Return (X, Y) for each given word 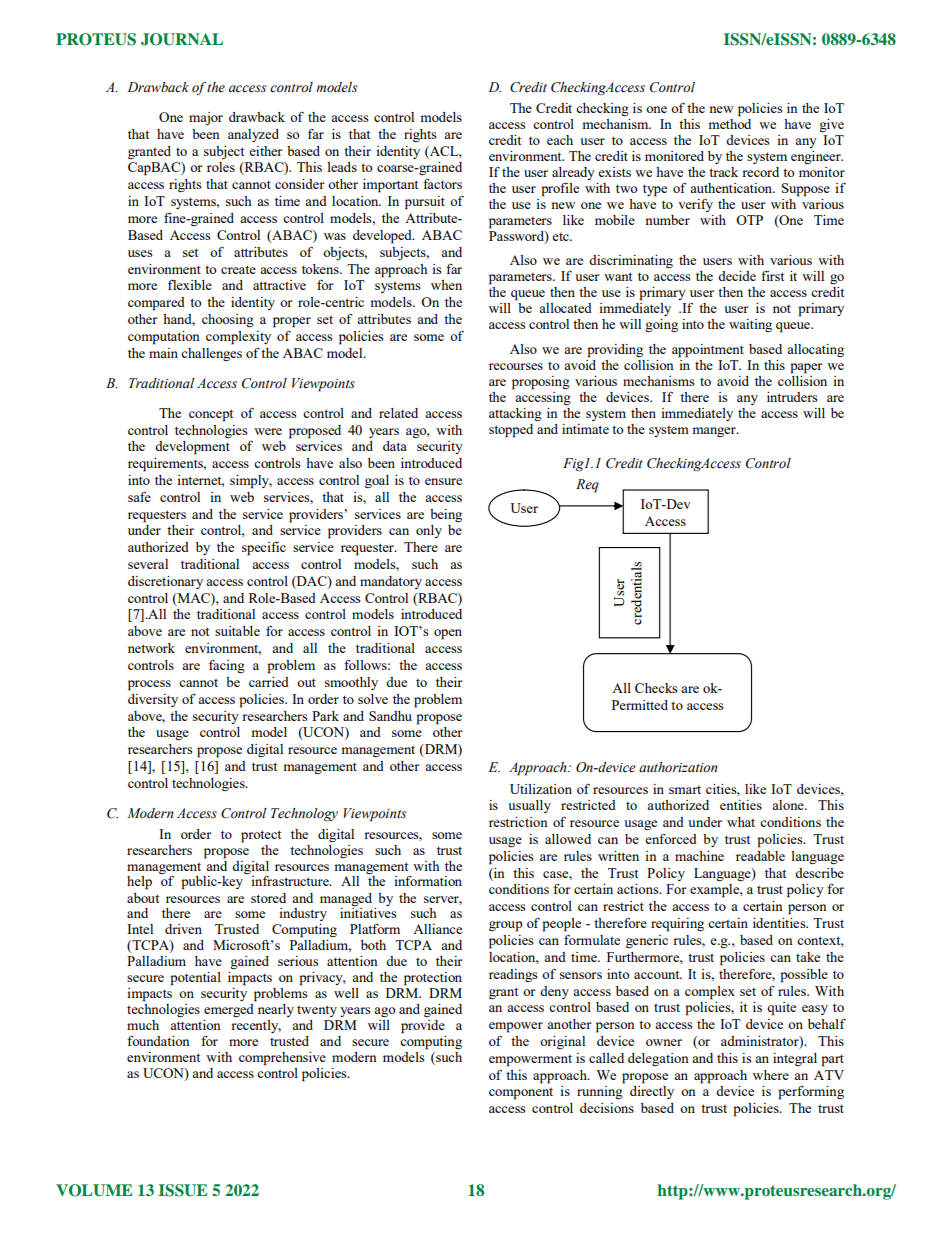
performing (811, 1092)
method (729, 122)
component (521, 1094)
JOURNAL (182, 39)
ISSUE (183, 1190)
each (560, 140)
